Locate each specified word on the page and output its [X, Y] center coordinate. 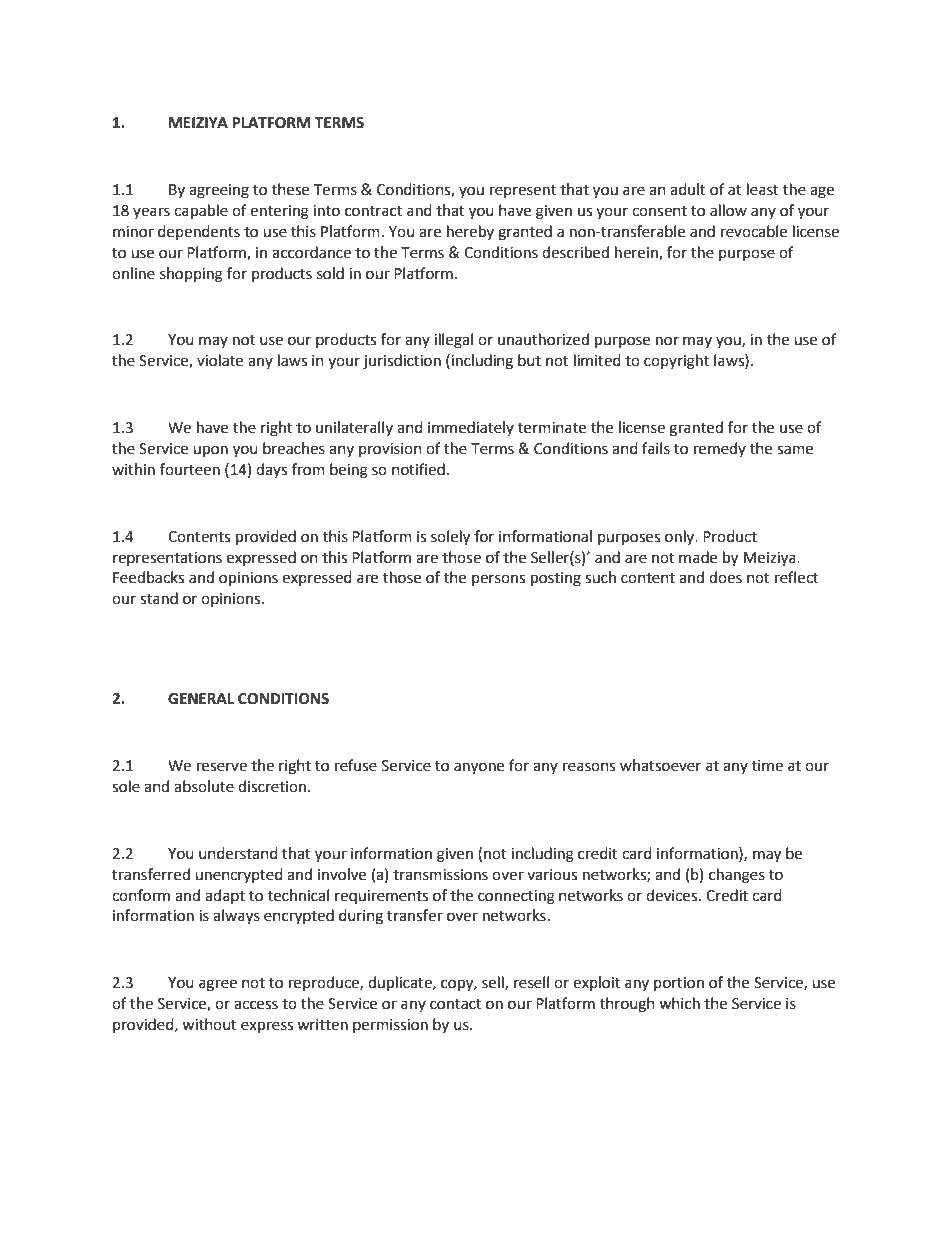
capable [201, 212]
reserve [222, 767]
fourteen [190, 469]
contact [456, 1004]
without [209, 1024]
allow [728, 210]
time [767, 766]
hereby [470, 232]
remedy [720, 449]
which [679, 1003]
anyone [479, 768]
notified [418, 469]
